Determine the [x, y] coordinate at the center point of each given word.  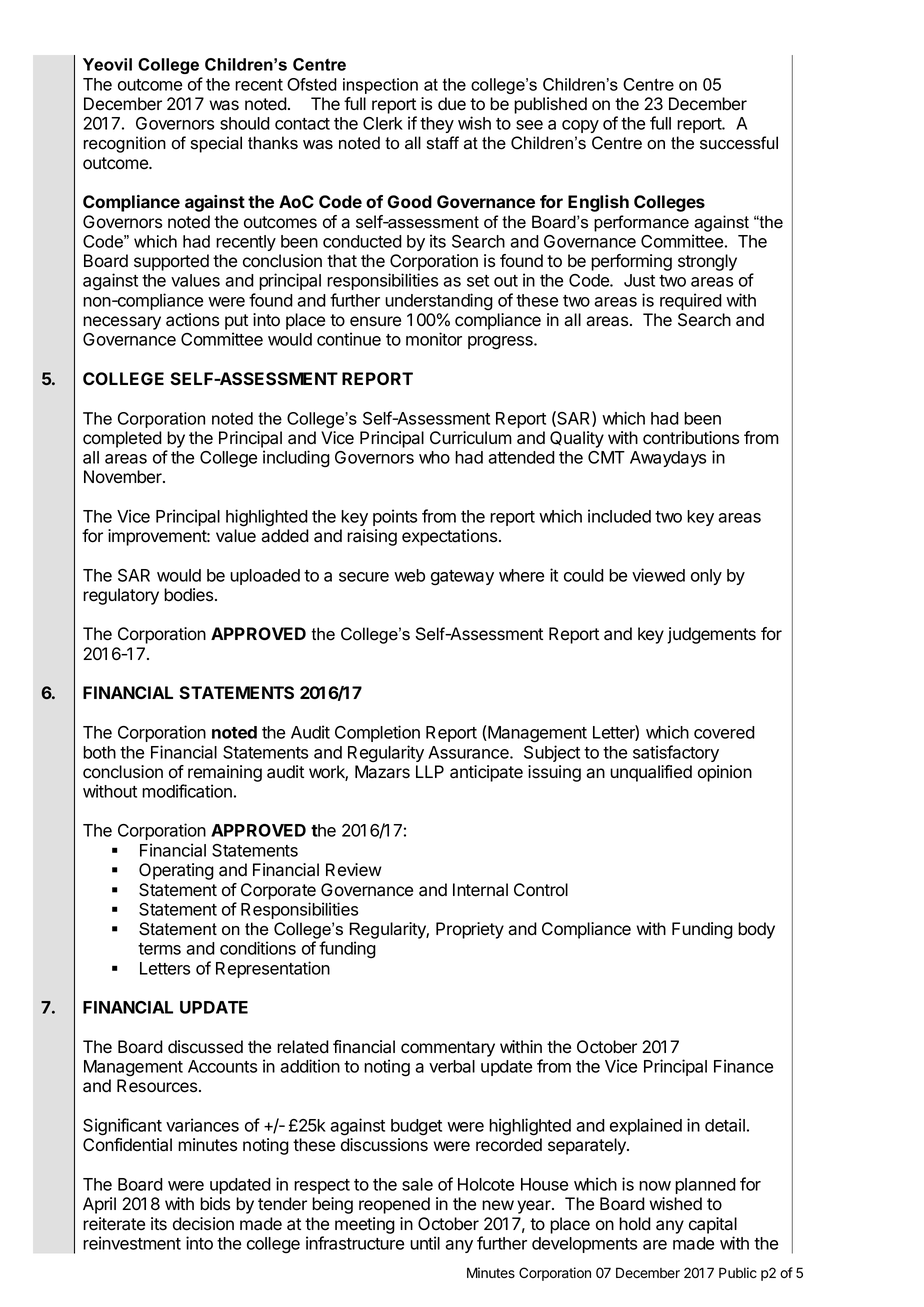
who [434, 457]
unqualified [651, 773]
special [216, 144]
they [437, 125]
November [124, 477]
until [425, 1243]
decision [203, 1224]
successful [739, 143]
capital [713, 1225]
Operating [176, 871]
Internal [480, 890]
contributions [691, 438]
